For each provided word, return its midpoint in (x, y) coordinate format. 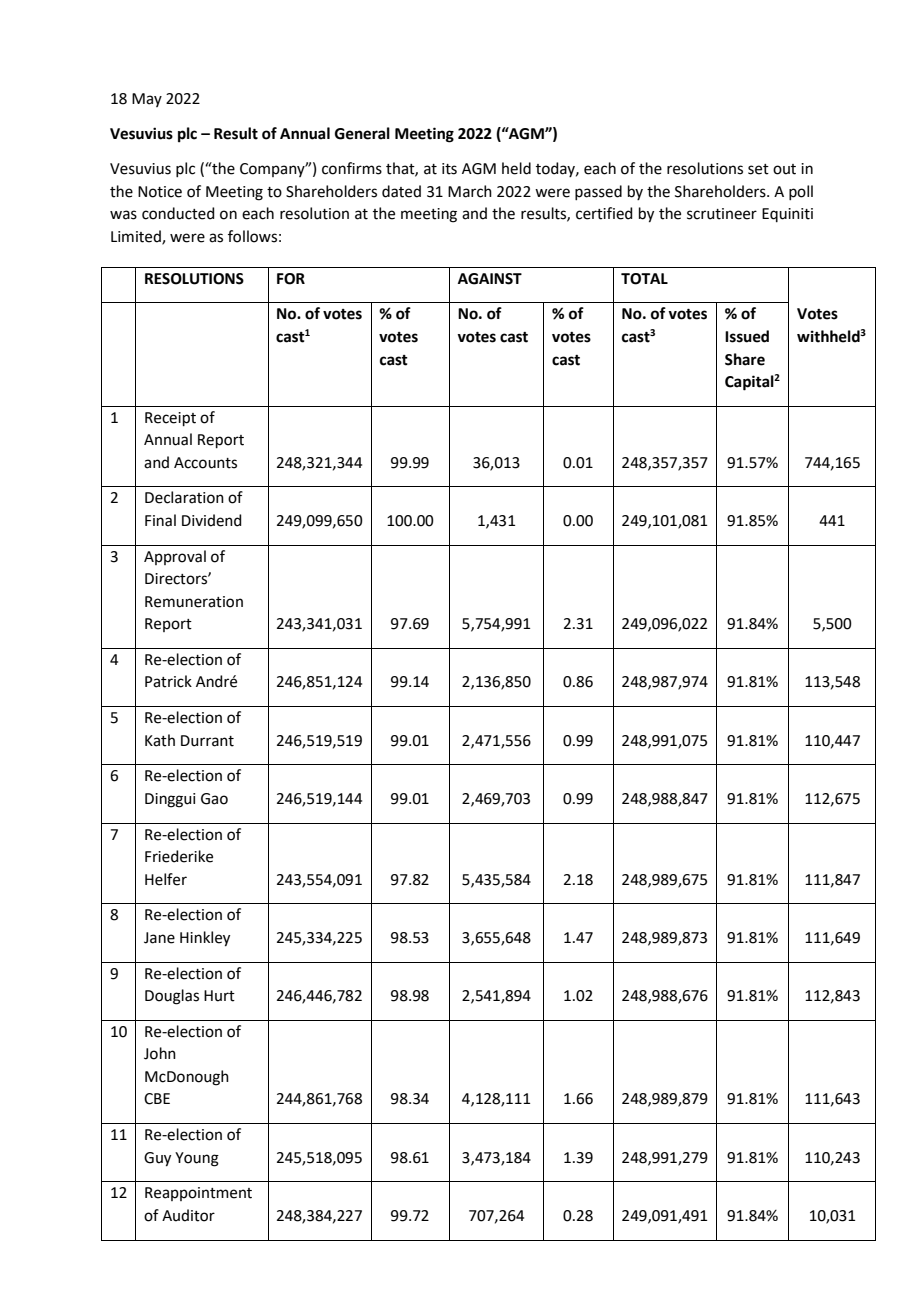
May (147, 100)
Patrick (168, 681)
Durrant (207, 741)
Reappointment (198, 1194)
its (449, 169)
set (758, 169)
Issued (747, 336)
